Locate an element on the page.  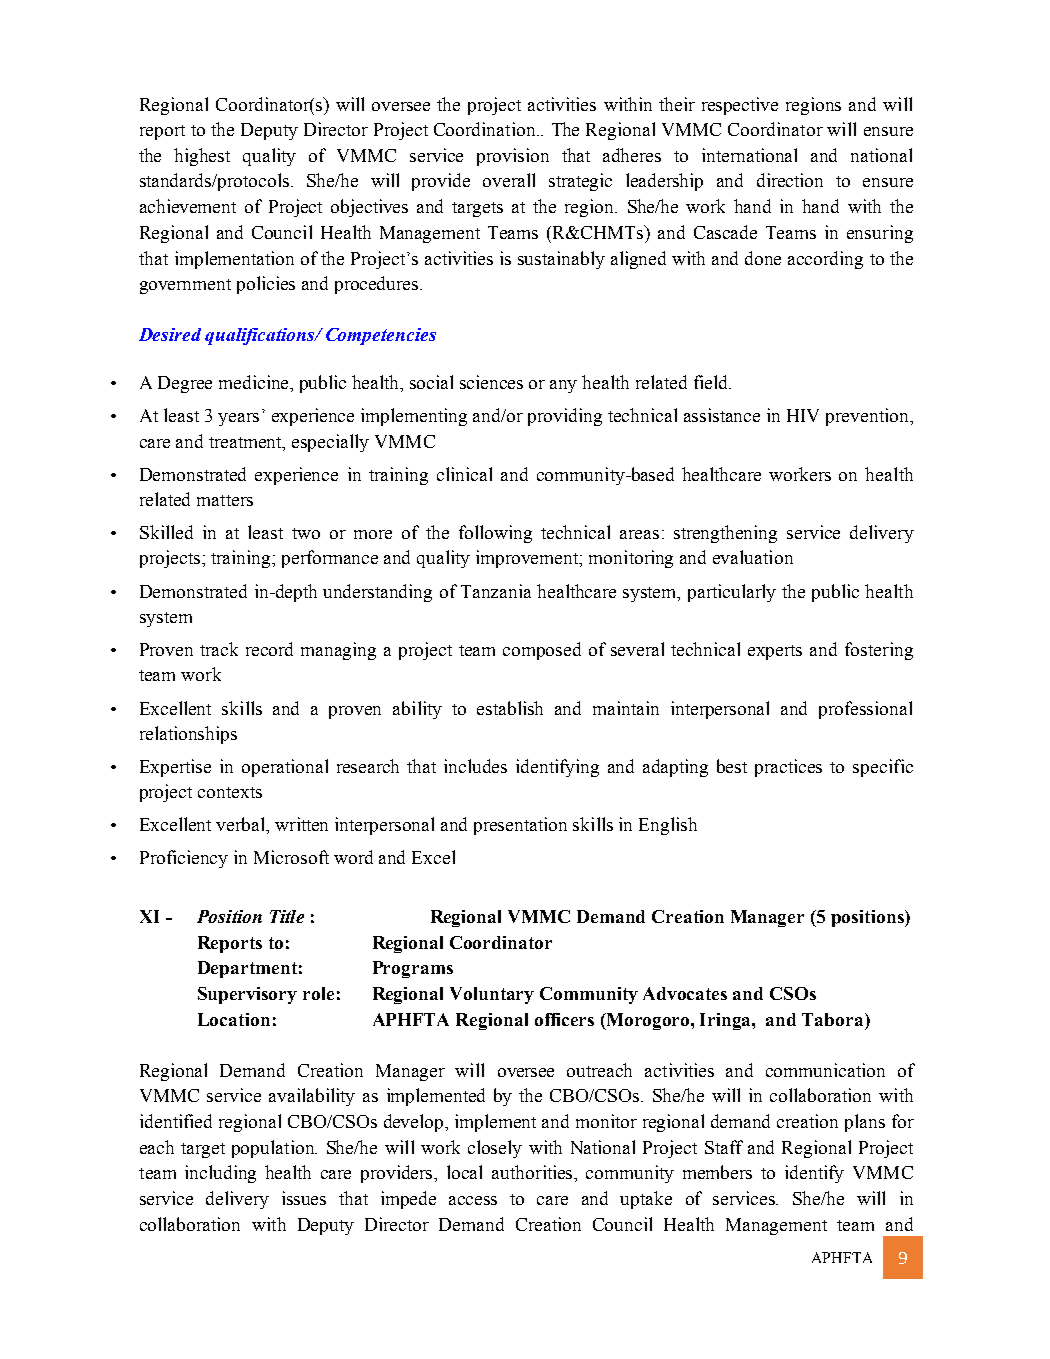
direction is located at coordinates (790, 180).
